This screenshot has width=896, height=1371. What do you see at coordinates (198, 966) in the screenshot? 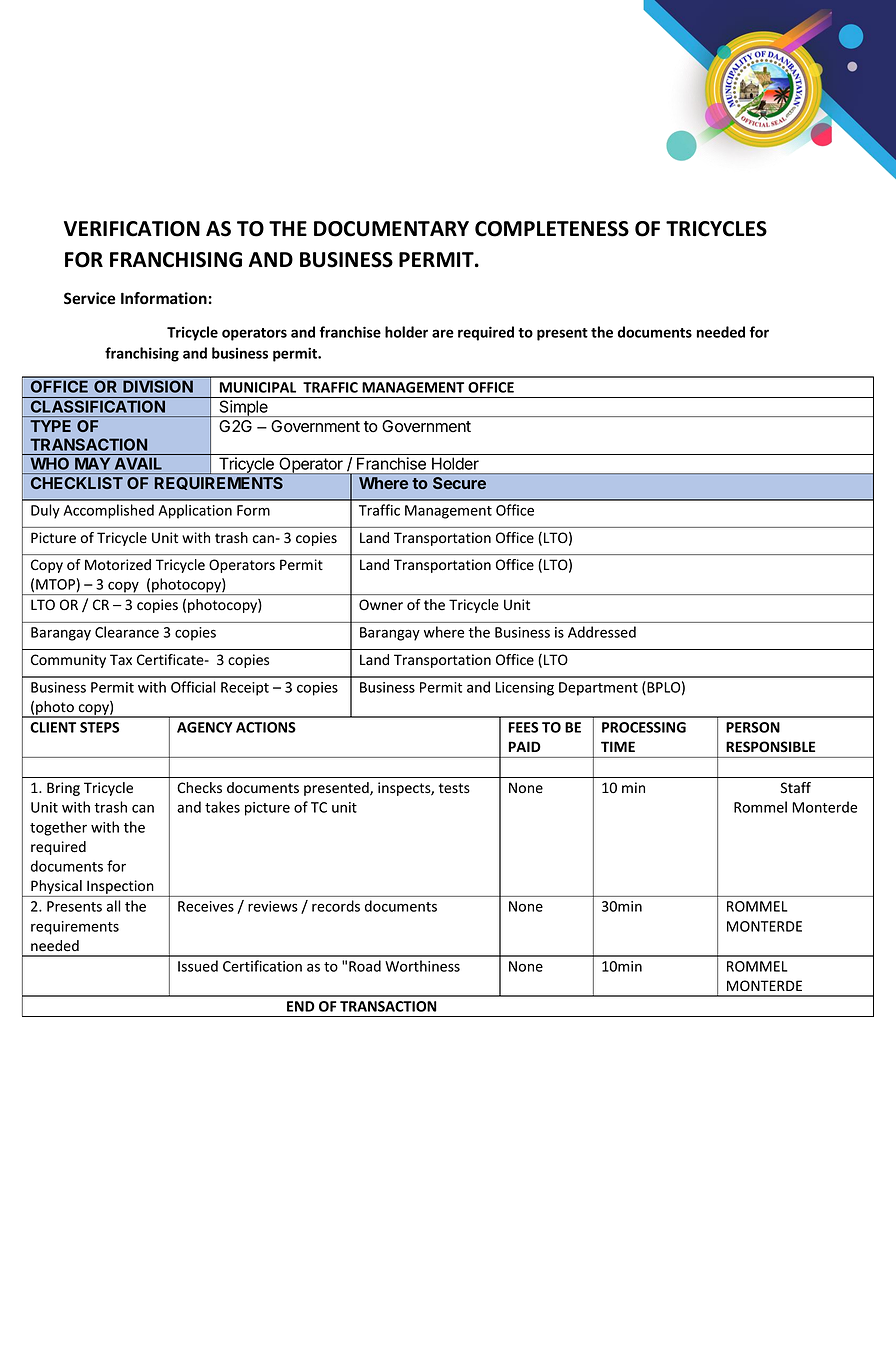
I see `Issued` at bounding box center [198, 966].
